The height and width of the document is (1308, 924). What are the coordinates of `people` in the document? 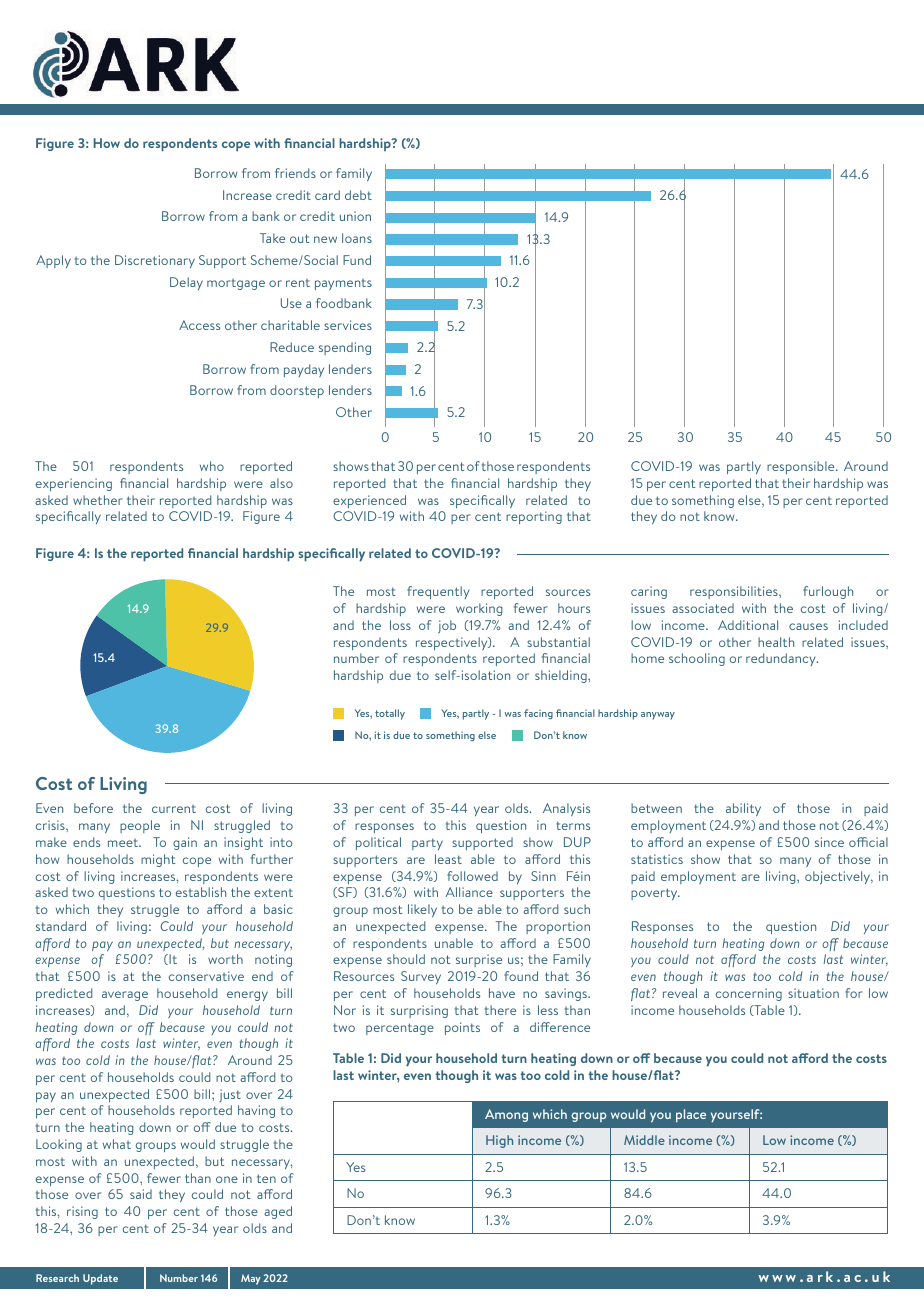 It's located at (140, 826).
